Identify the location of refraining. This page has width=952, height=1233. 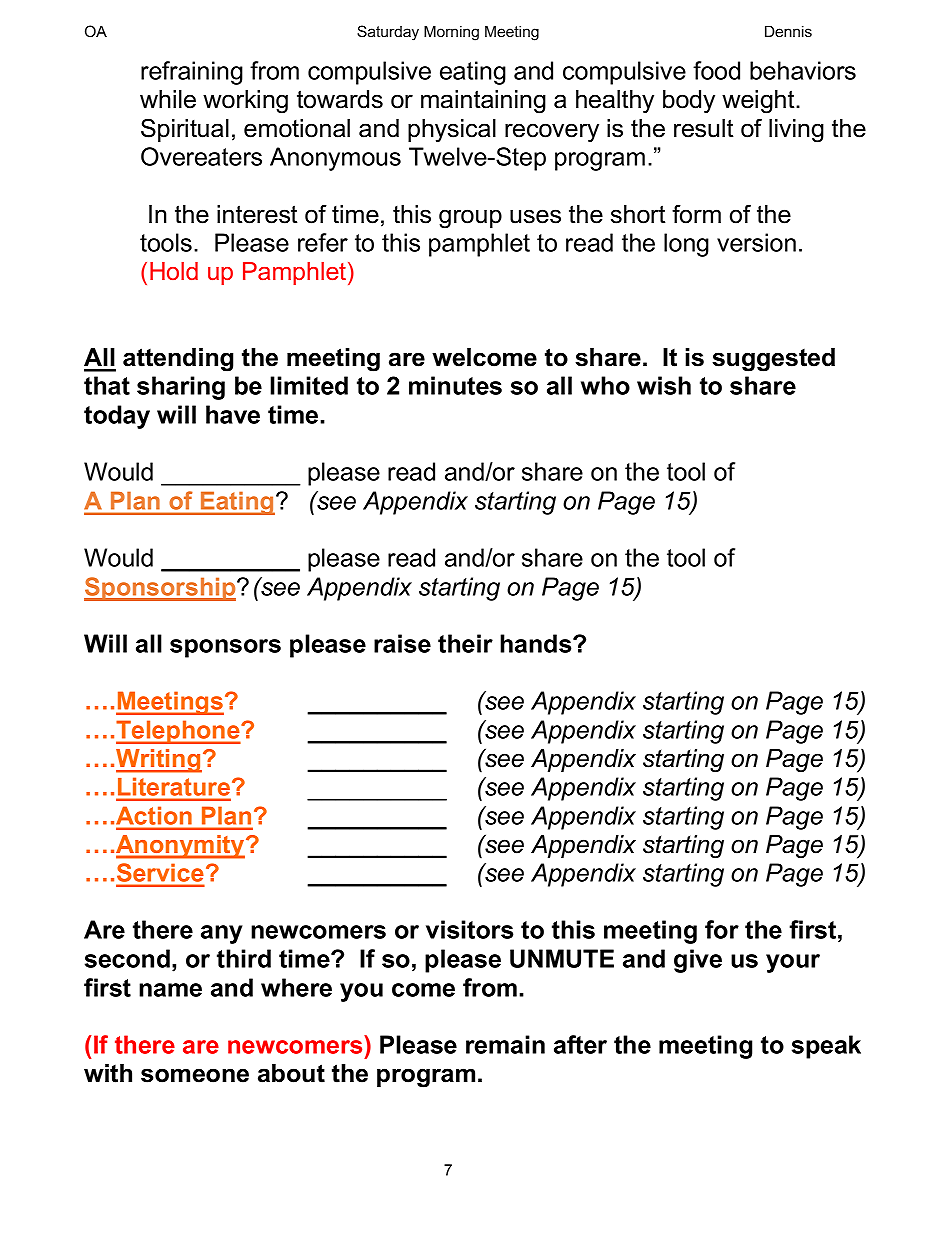
(192, 73).
